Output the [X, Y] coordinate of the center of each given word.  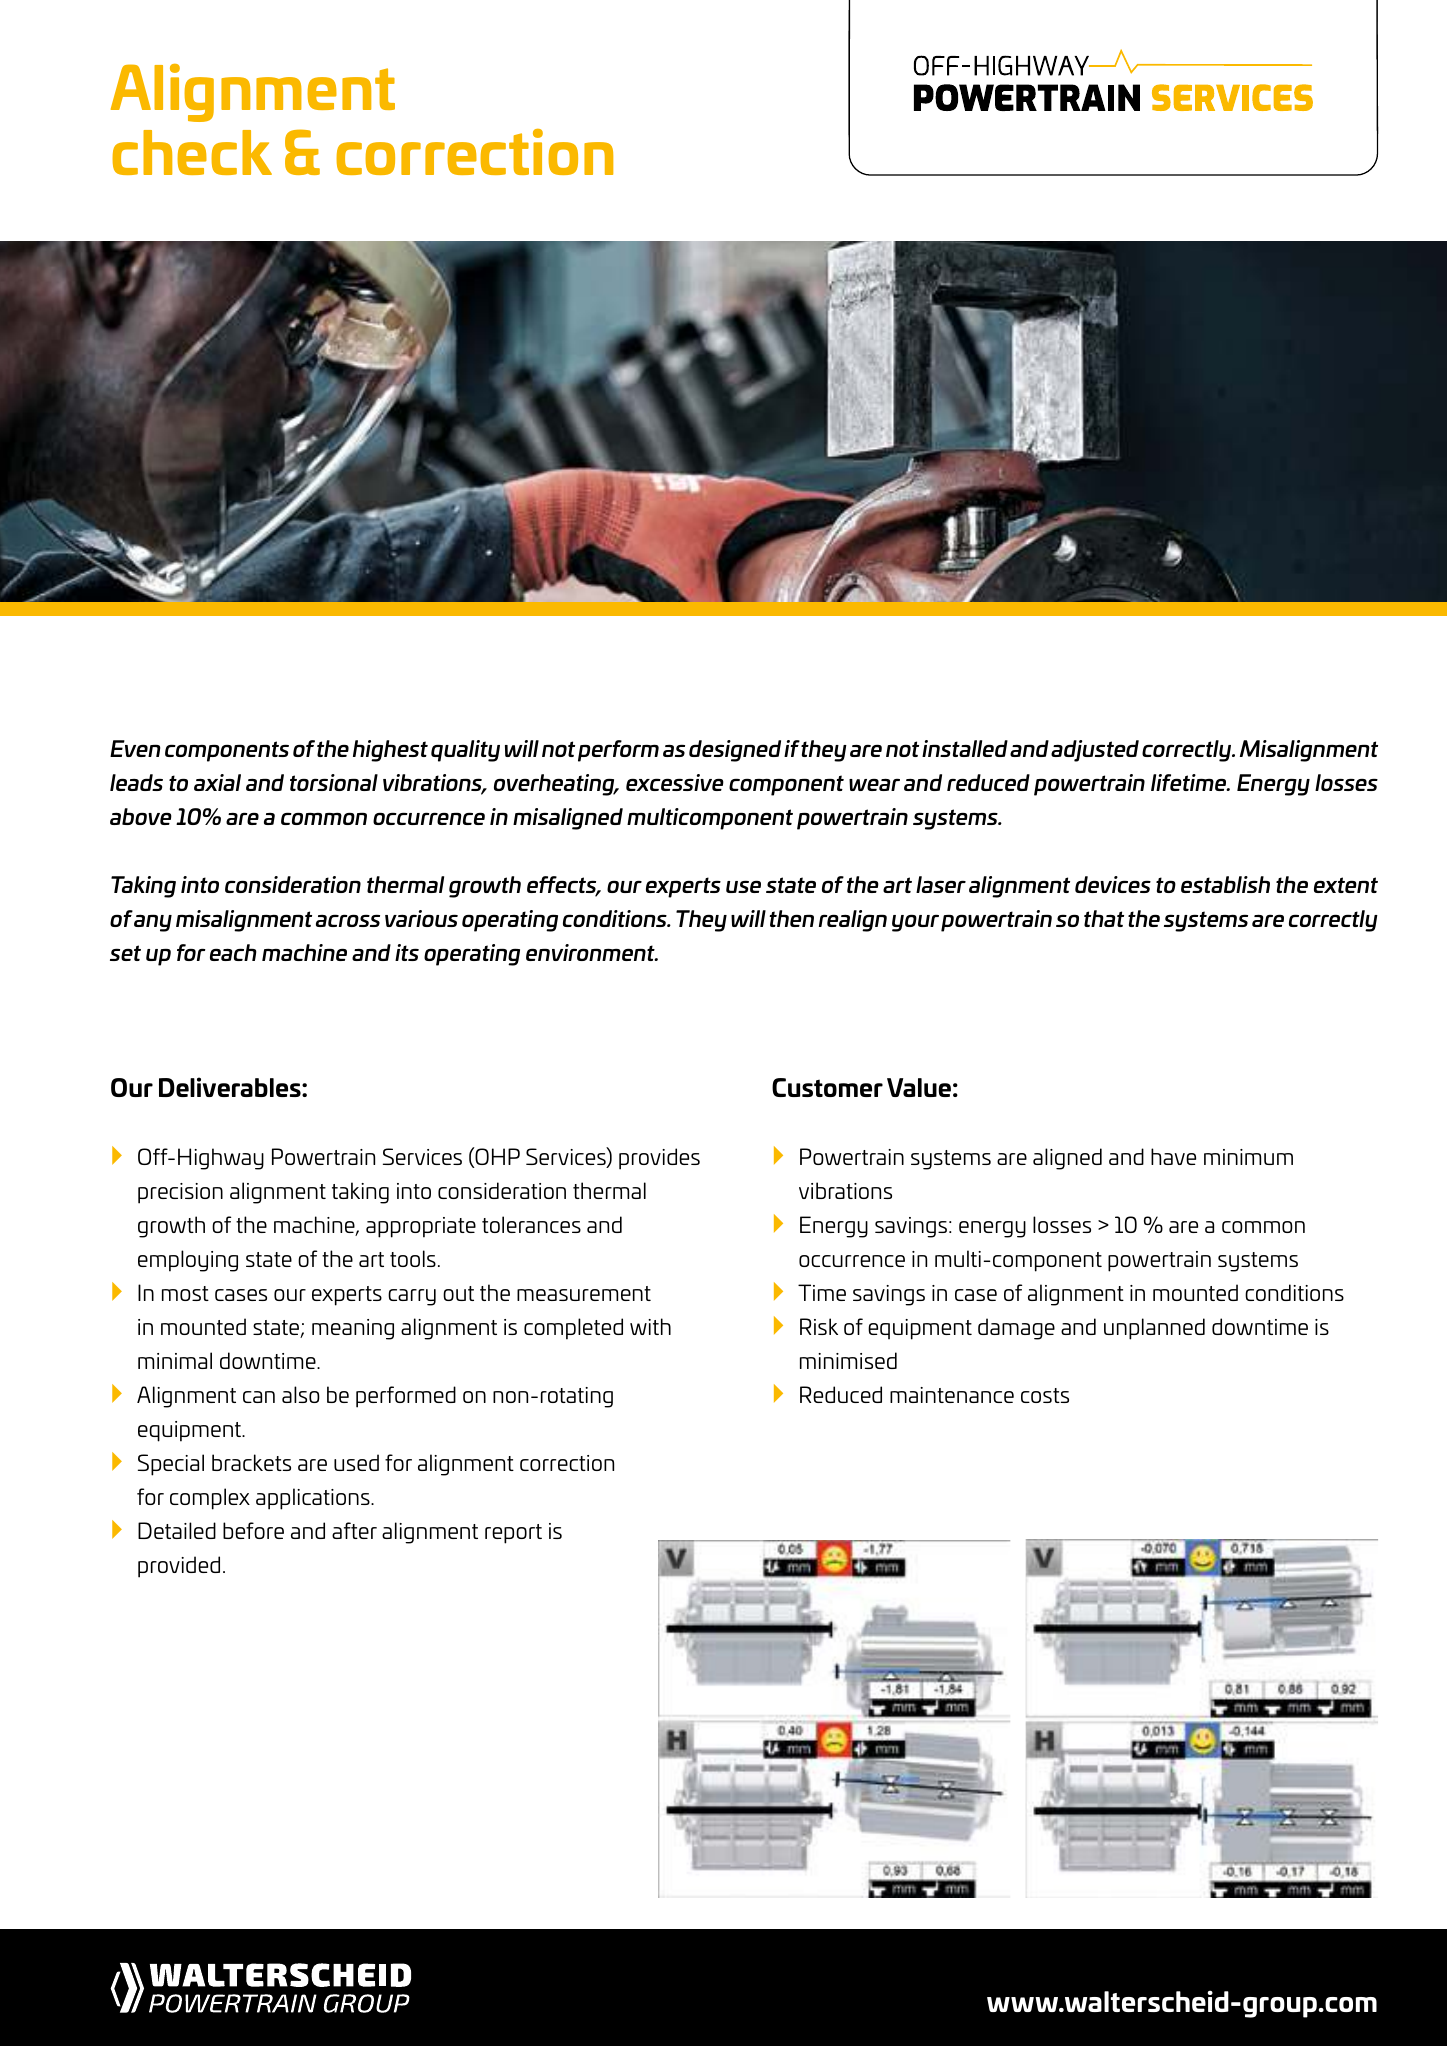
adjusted [1095, 751]
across [348, 921]
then [791, 918]
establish [1225, 884]
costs [1045, 1395]
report [513, 1534]
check [192, 152]
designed [735, 751]
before [253, 1530]
